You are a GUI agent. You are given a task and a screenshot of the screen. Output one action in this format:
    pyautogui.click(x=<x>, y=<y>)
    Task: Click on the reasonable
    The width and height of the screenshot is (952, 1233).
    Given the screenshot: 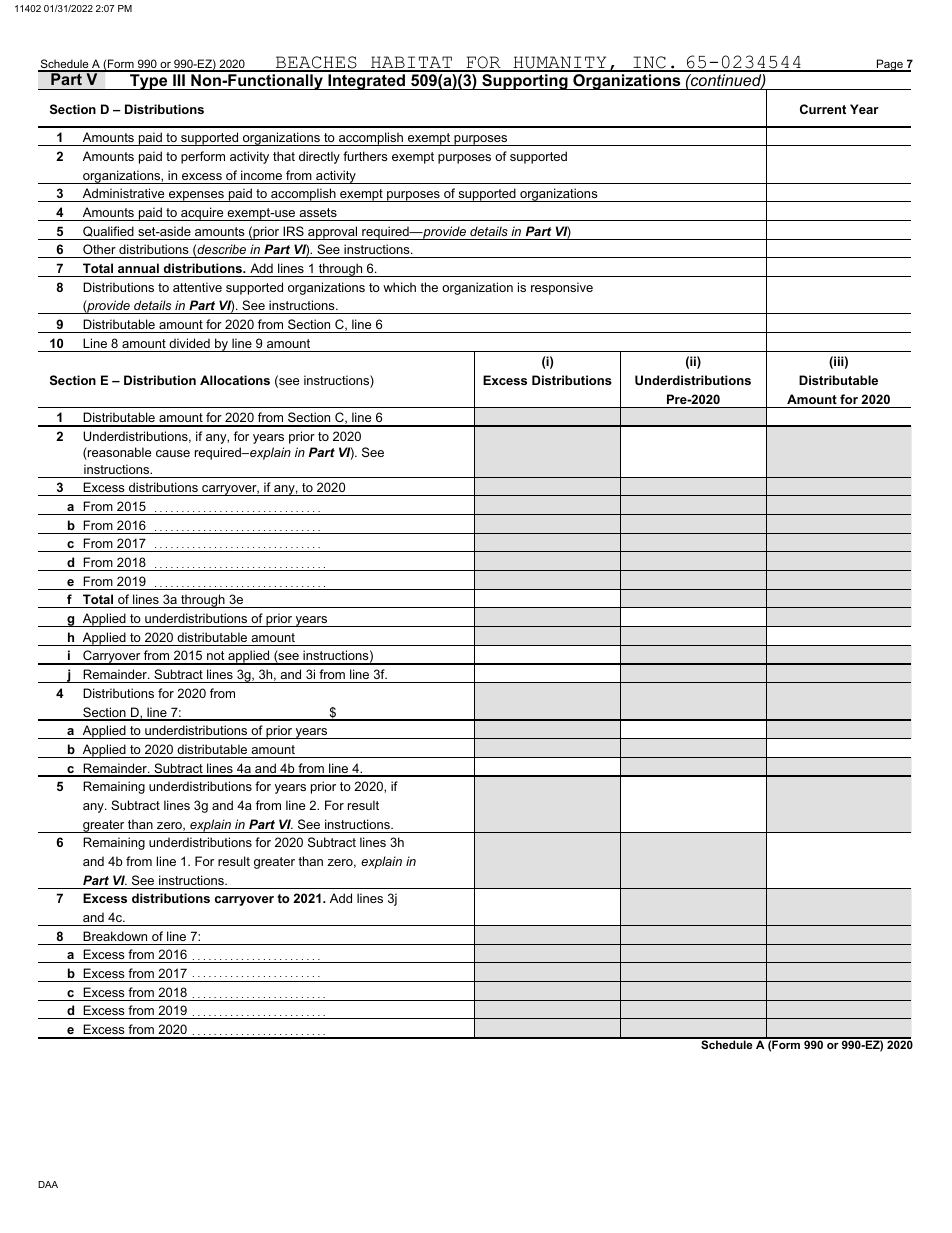 What is the action you would take?
    pyautogui.click(x=118, y=453)
